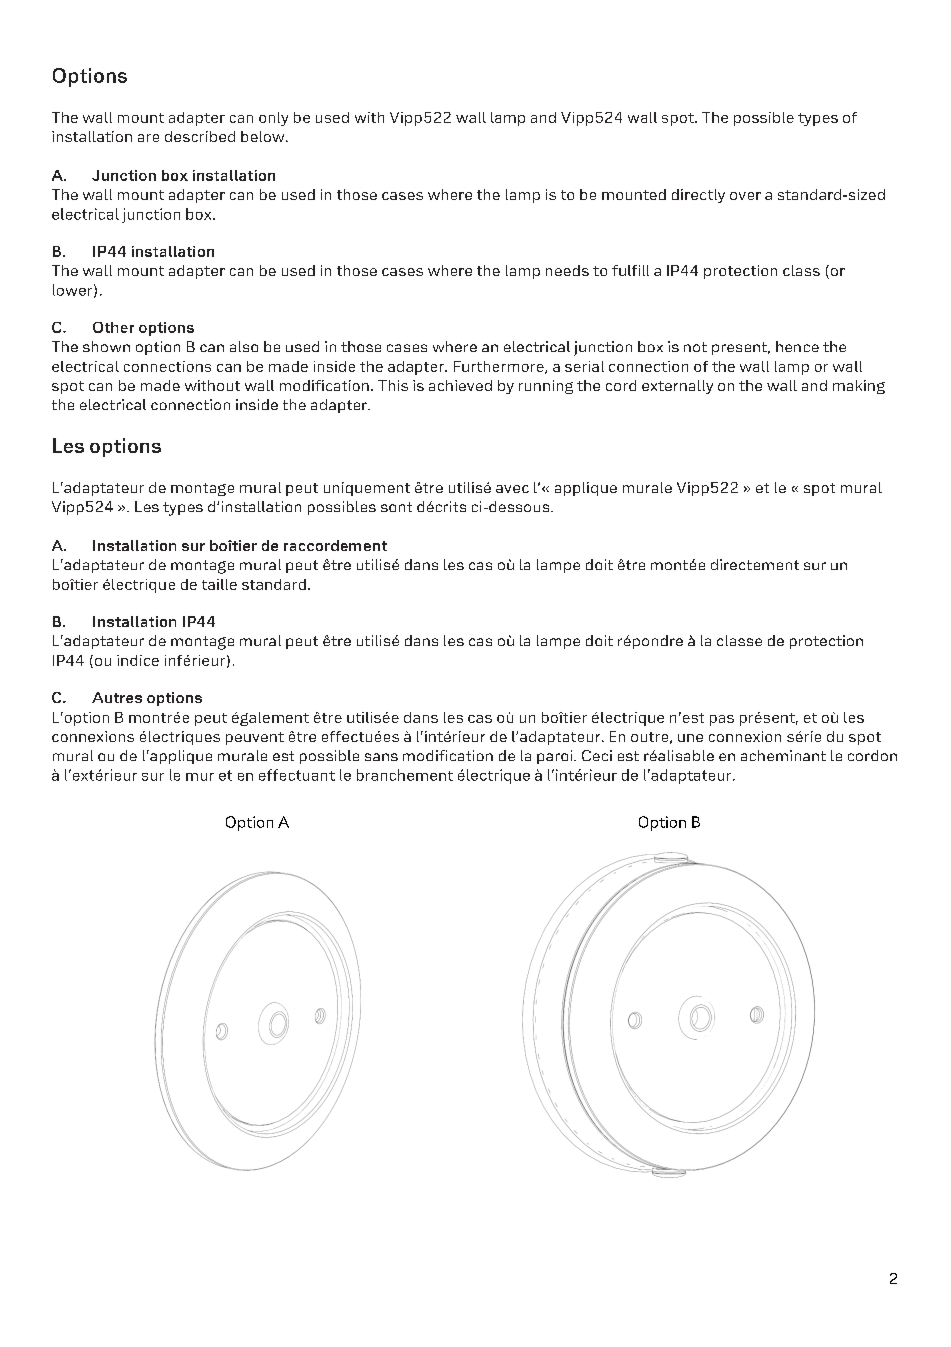  Describe the element at coordinates (200, 136) in the screenshot. I see `described` at that location.
